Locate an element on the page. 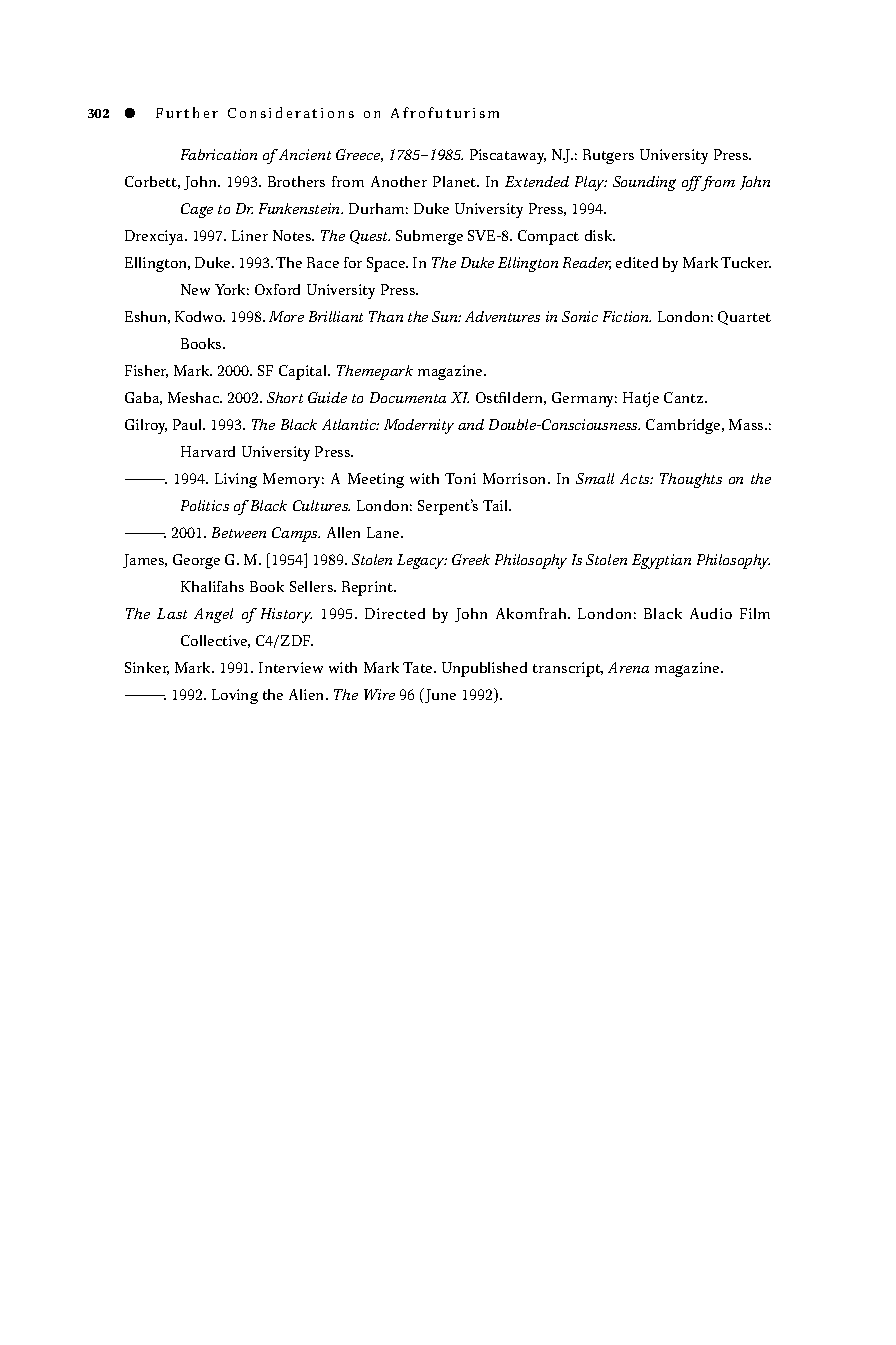 The height and width of the page is (1345, 896). Adventures is located at coordinates (502, 316).
